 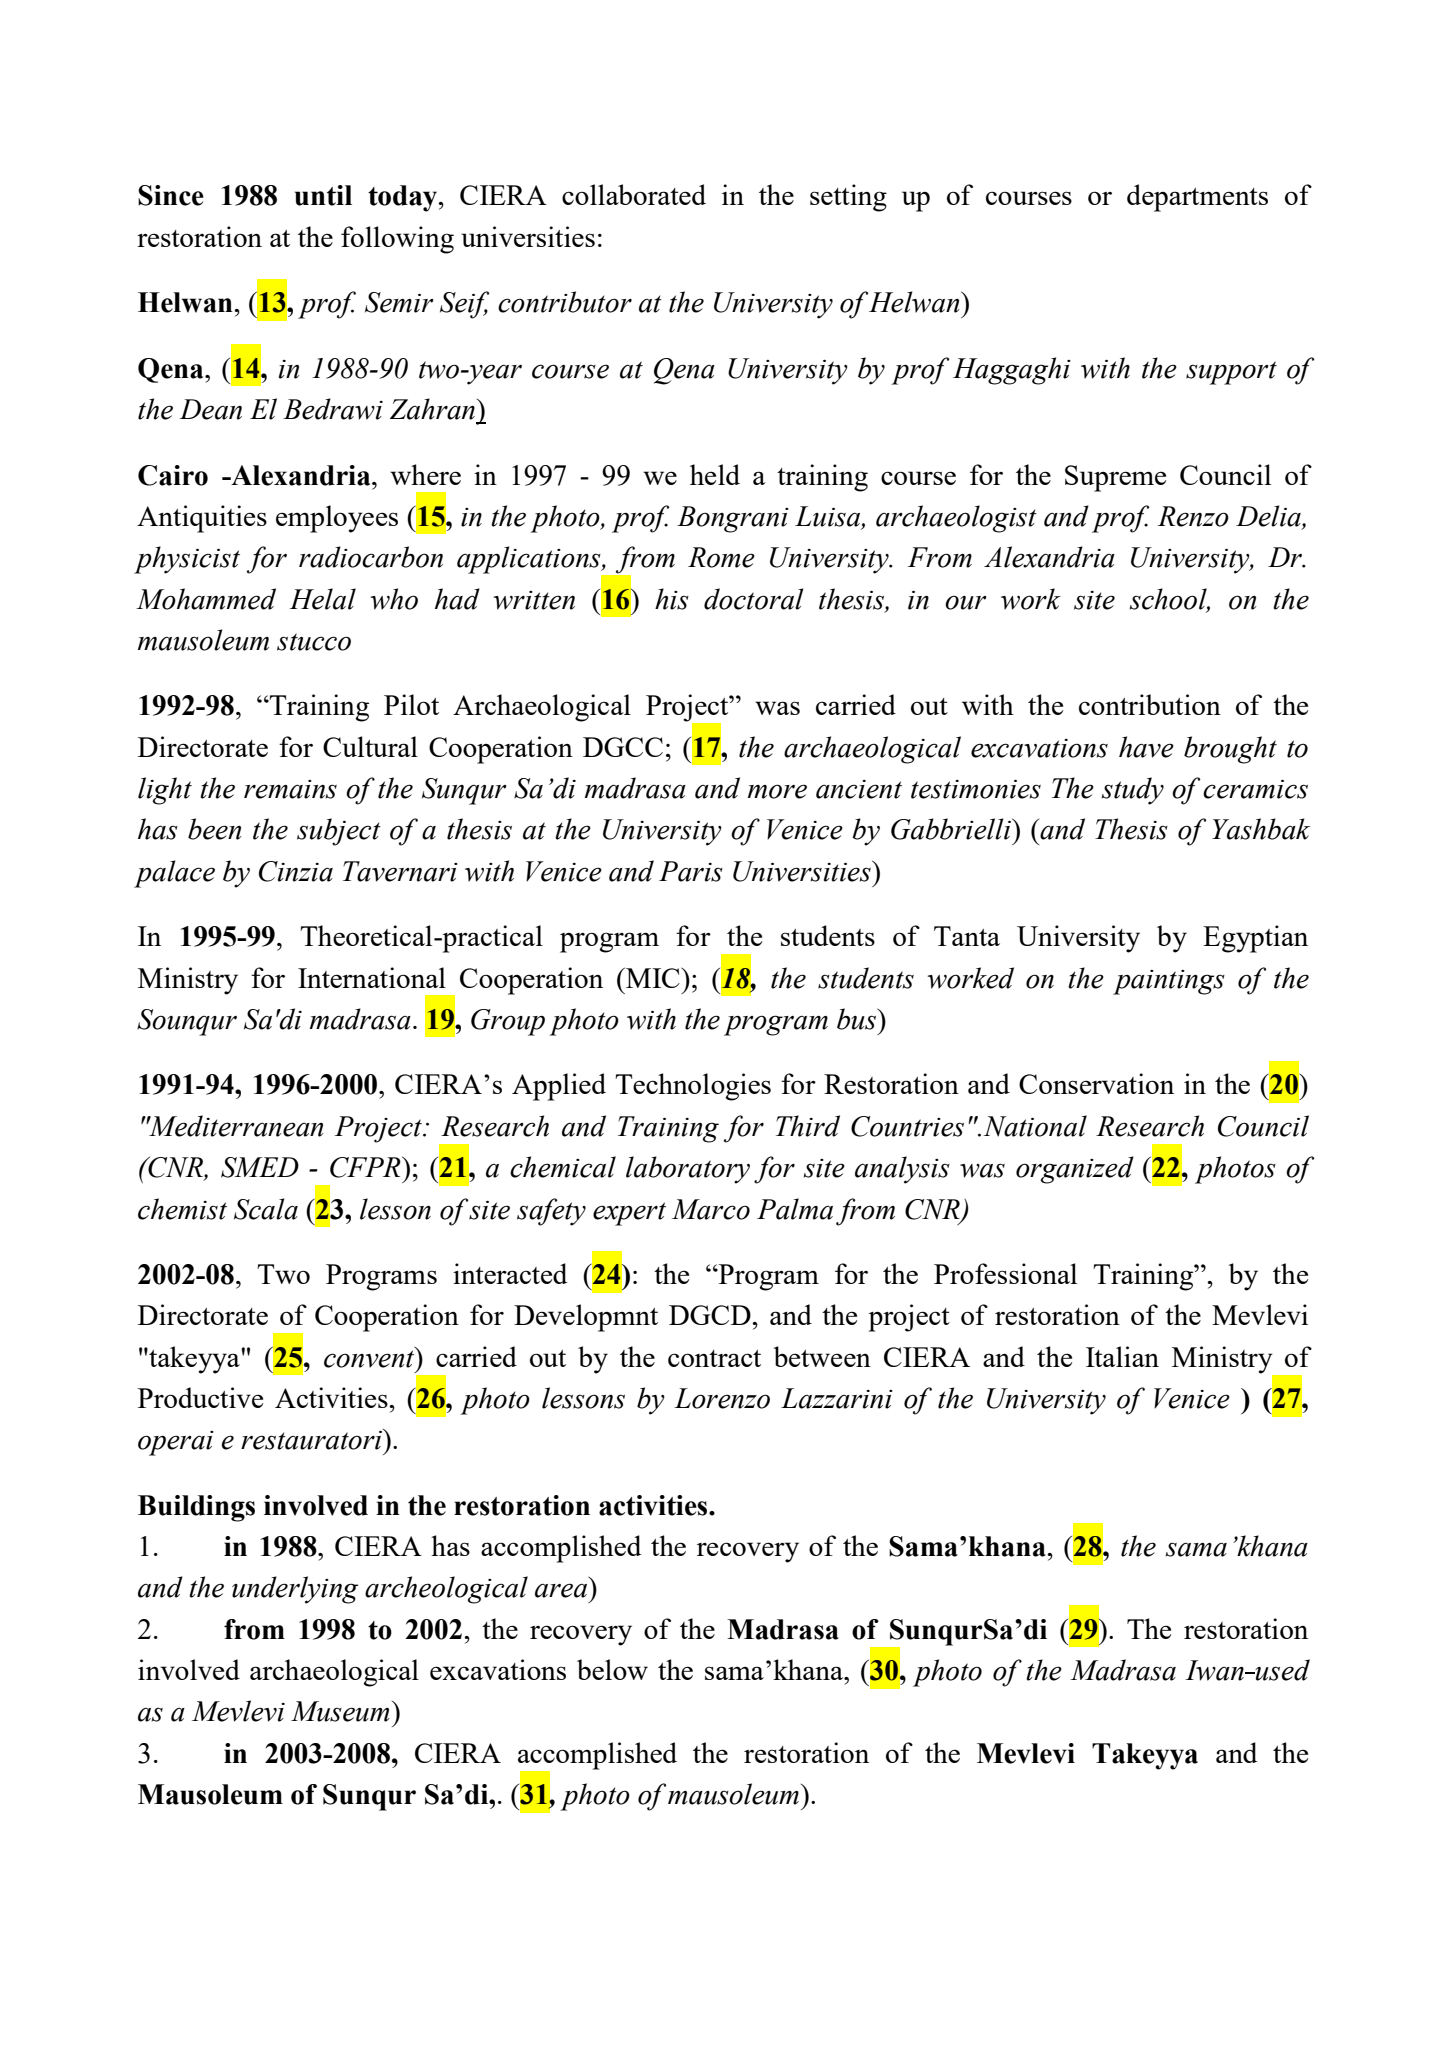 I want to click on until, so click(x=323, y=195).
